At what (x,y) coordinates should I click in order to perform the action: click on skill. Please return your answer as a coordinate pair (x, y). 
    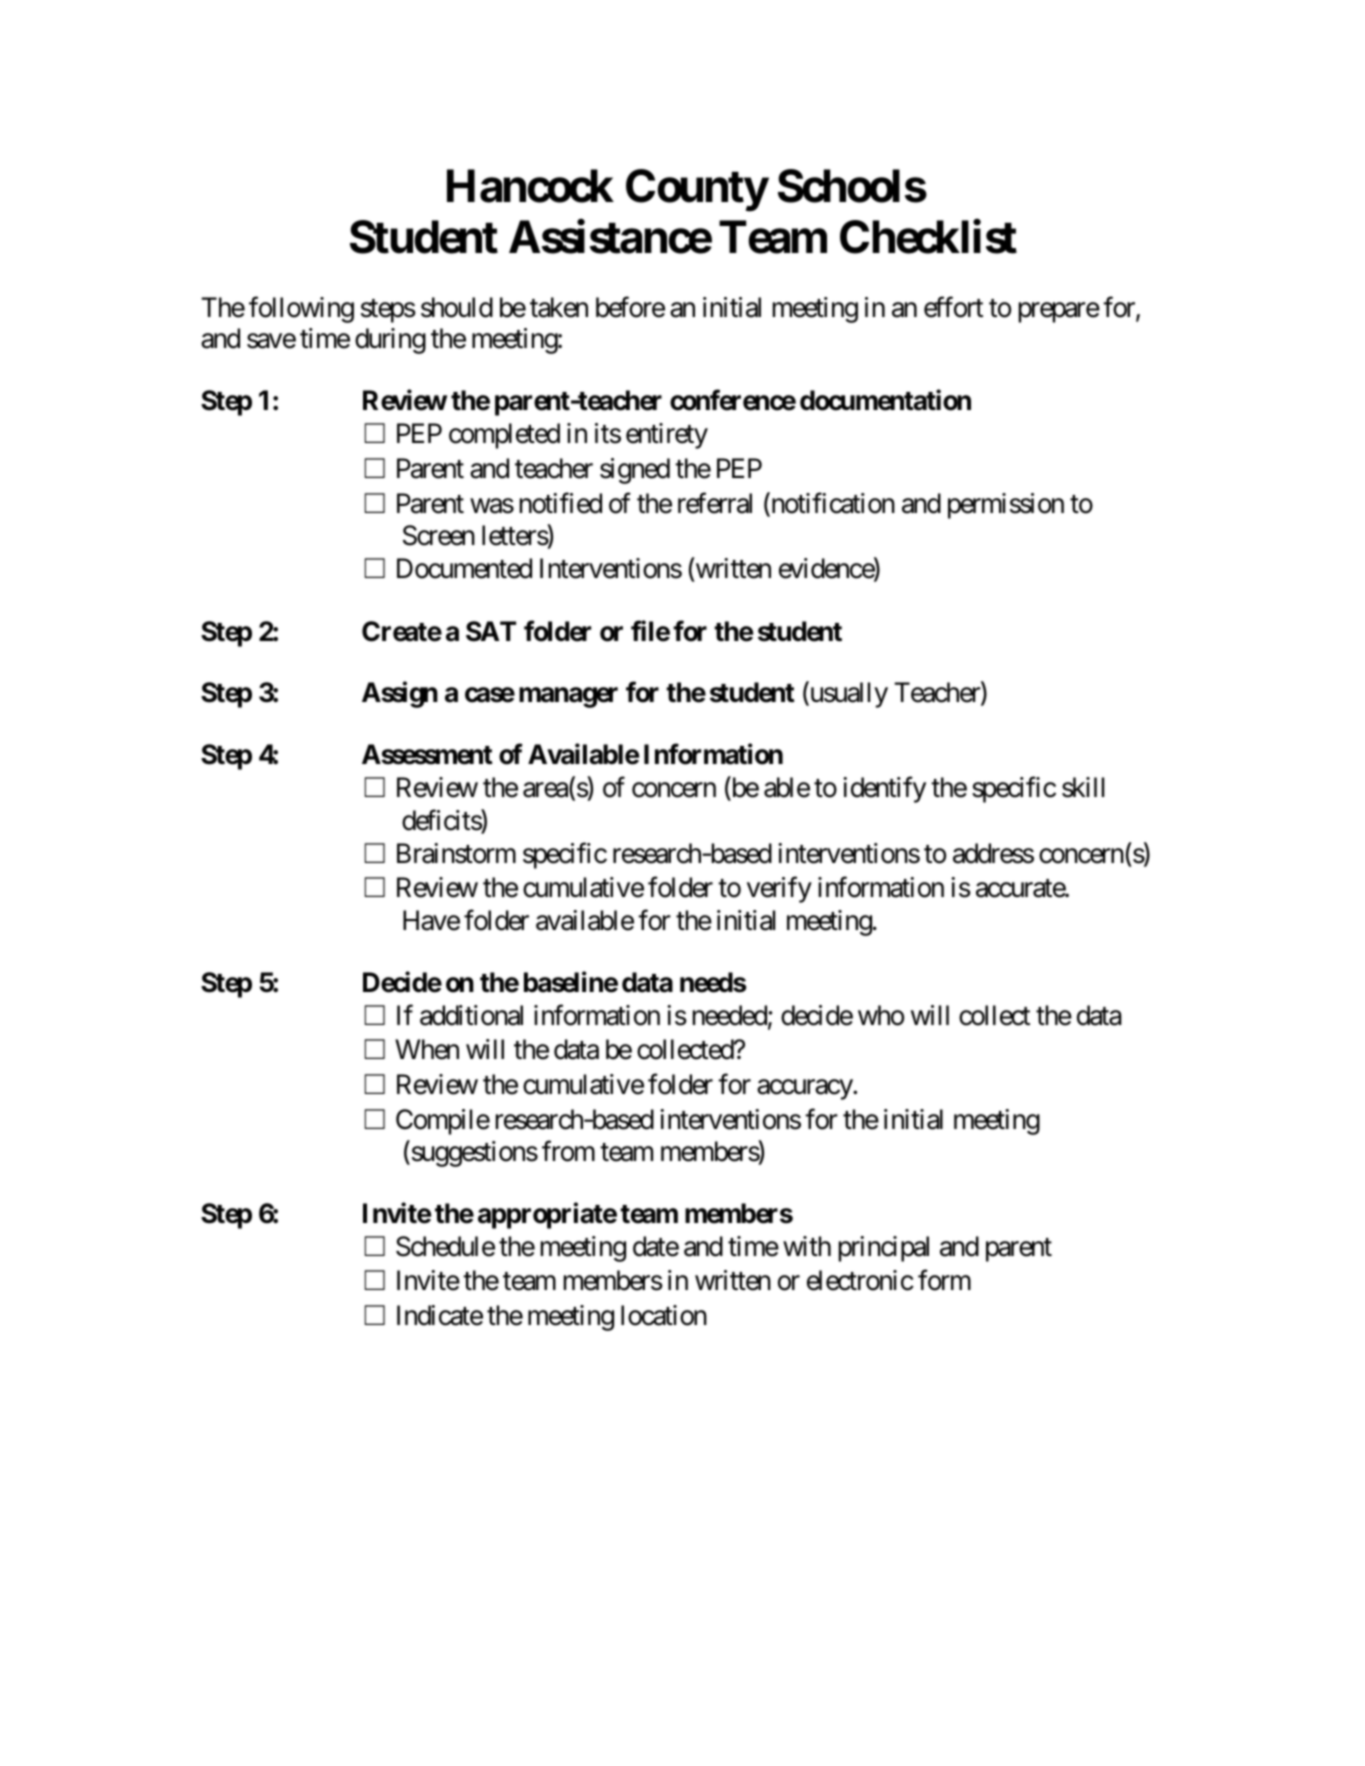
    Looking at the image, I should click on (1083, 787).
